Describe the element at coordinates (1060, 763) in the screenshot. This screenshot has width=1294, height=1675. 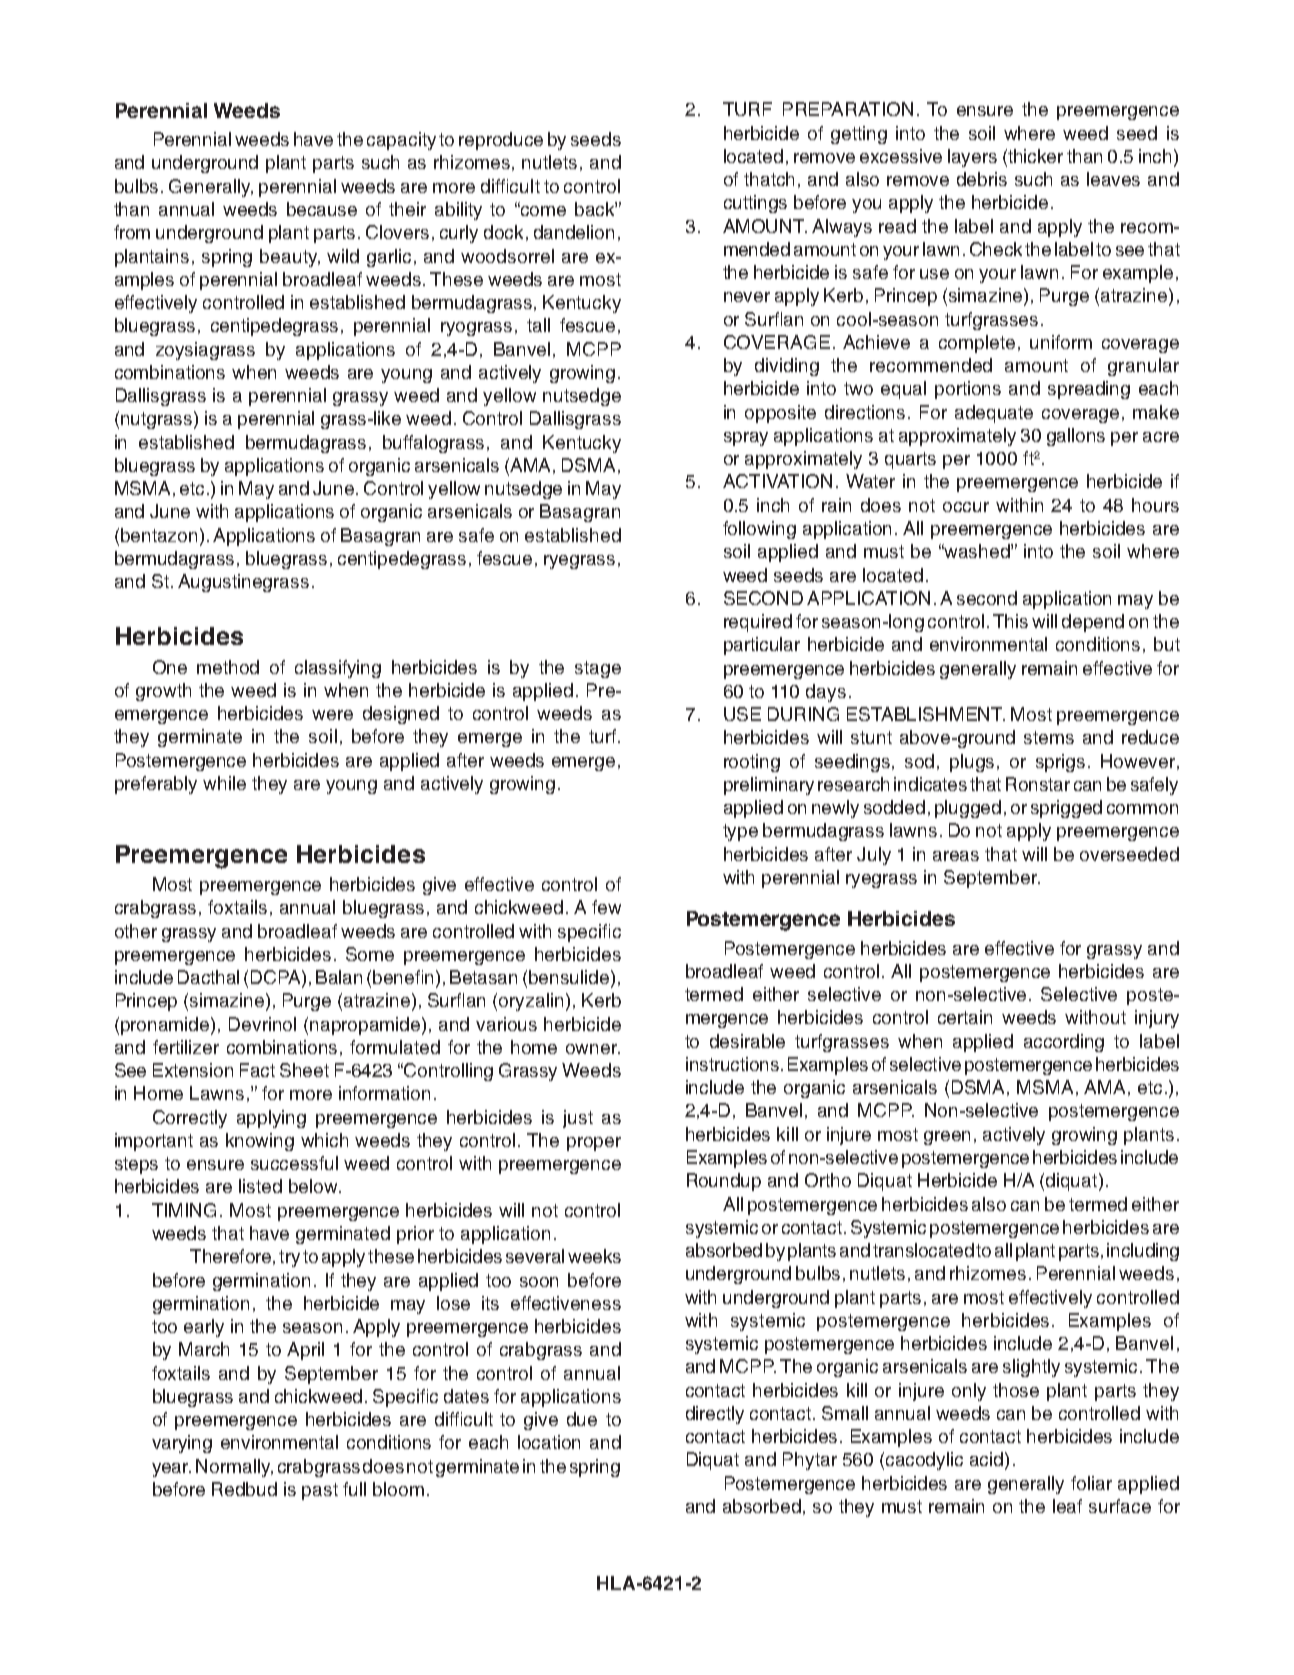
I see `sprigs` at that location.
